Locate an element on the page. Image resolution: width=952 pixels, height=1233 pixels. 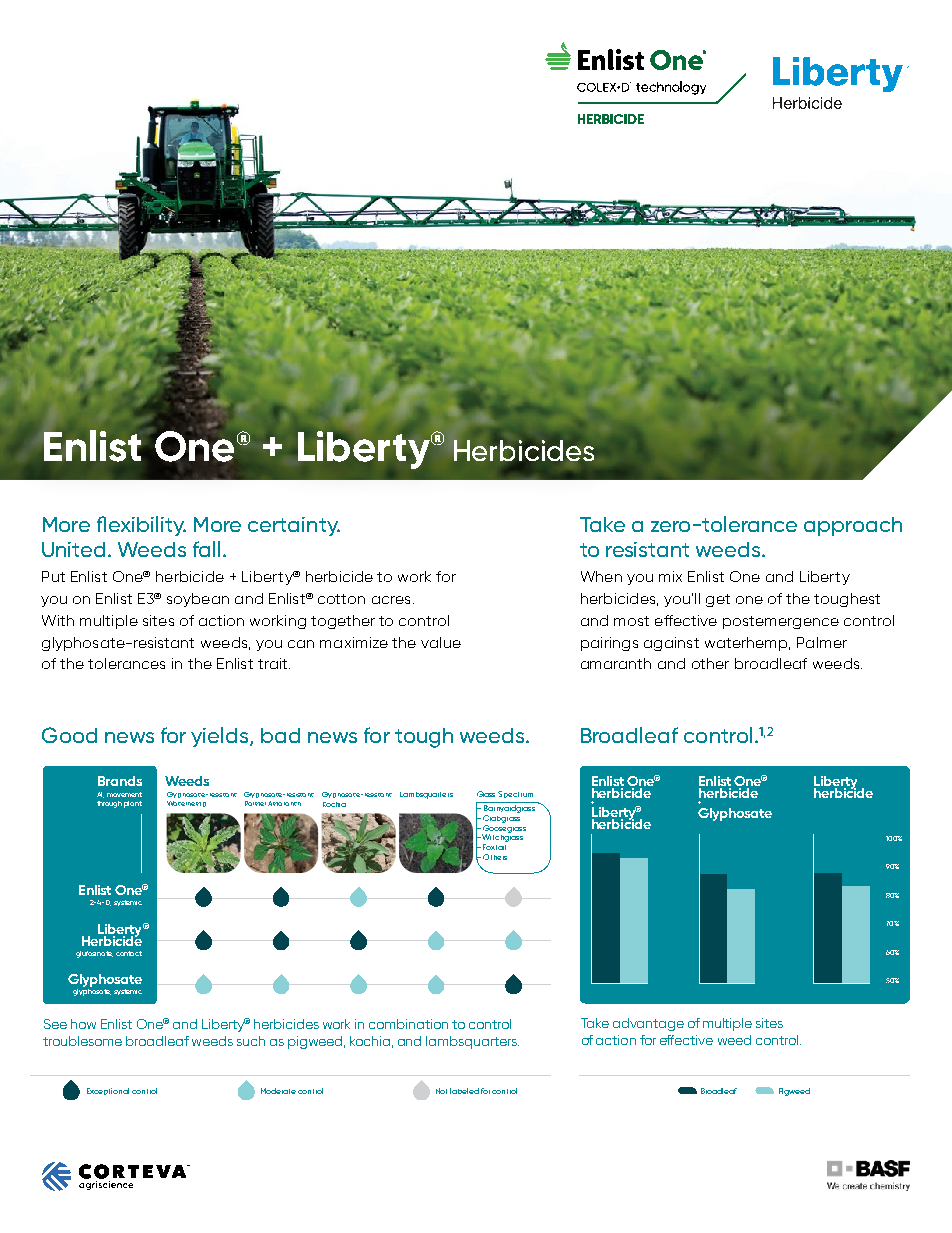
certainty is located at coordinates (294, 526).
